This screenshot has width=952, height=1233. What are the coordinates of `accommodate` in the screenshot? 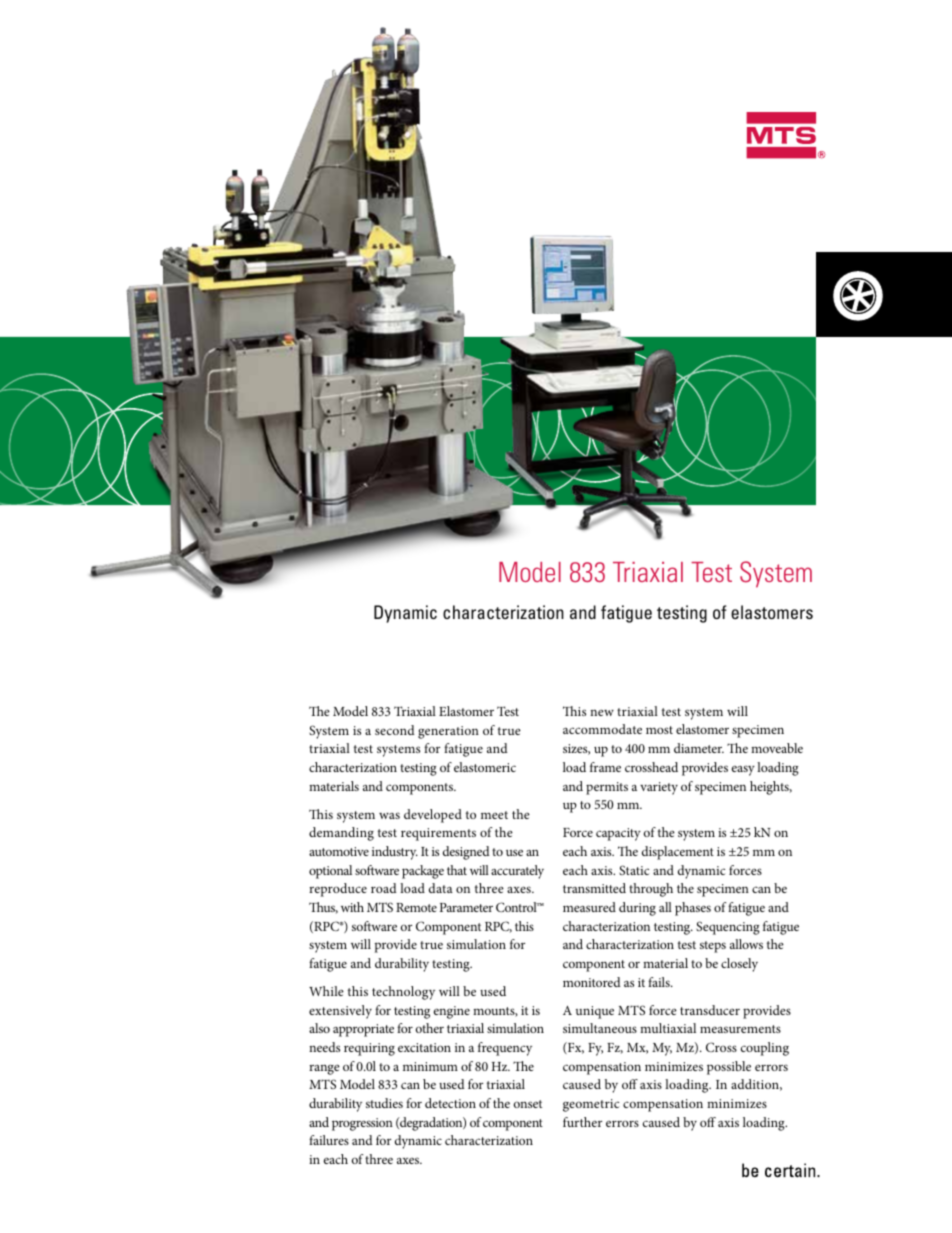 It's located at (602, 729).
